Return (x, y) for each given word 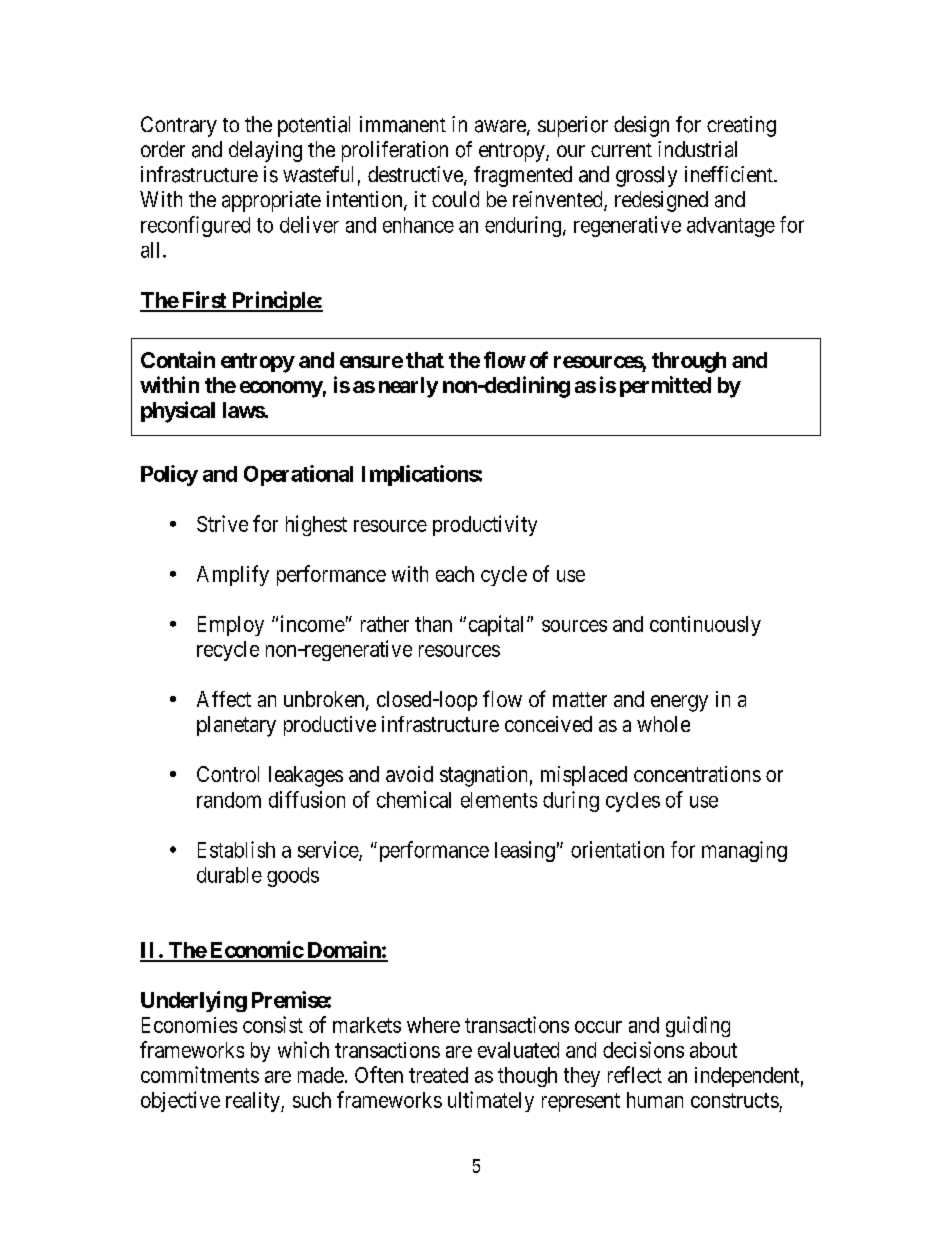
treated (438, 1075)
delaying (265, 151)
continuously (705, 626)
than (433, 624)
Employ (231, 626)
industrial (697, 149)
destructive (416, 175)
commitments (200, 1074)
